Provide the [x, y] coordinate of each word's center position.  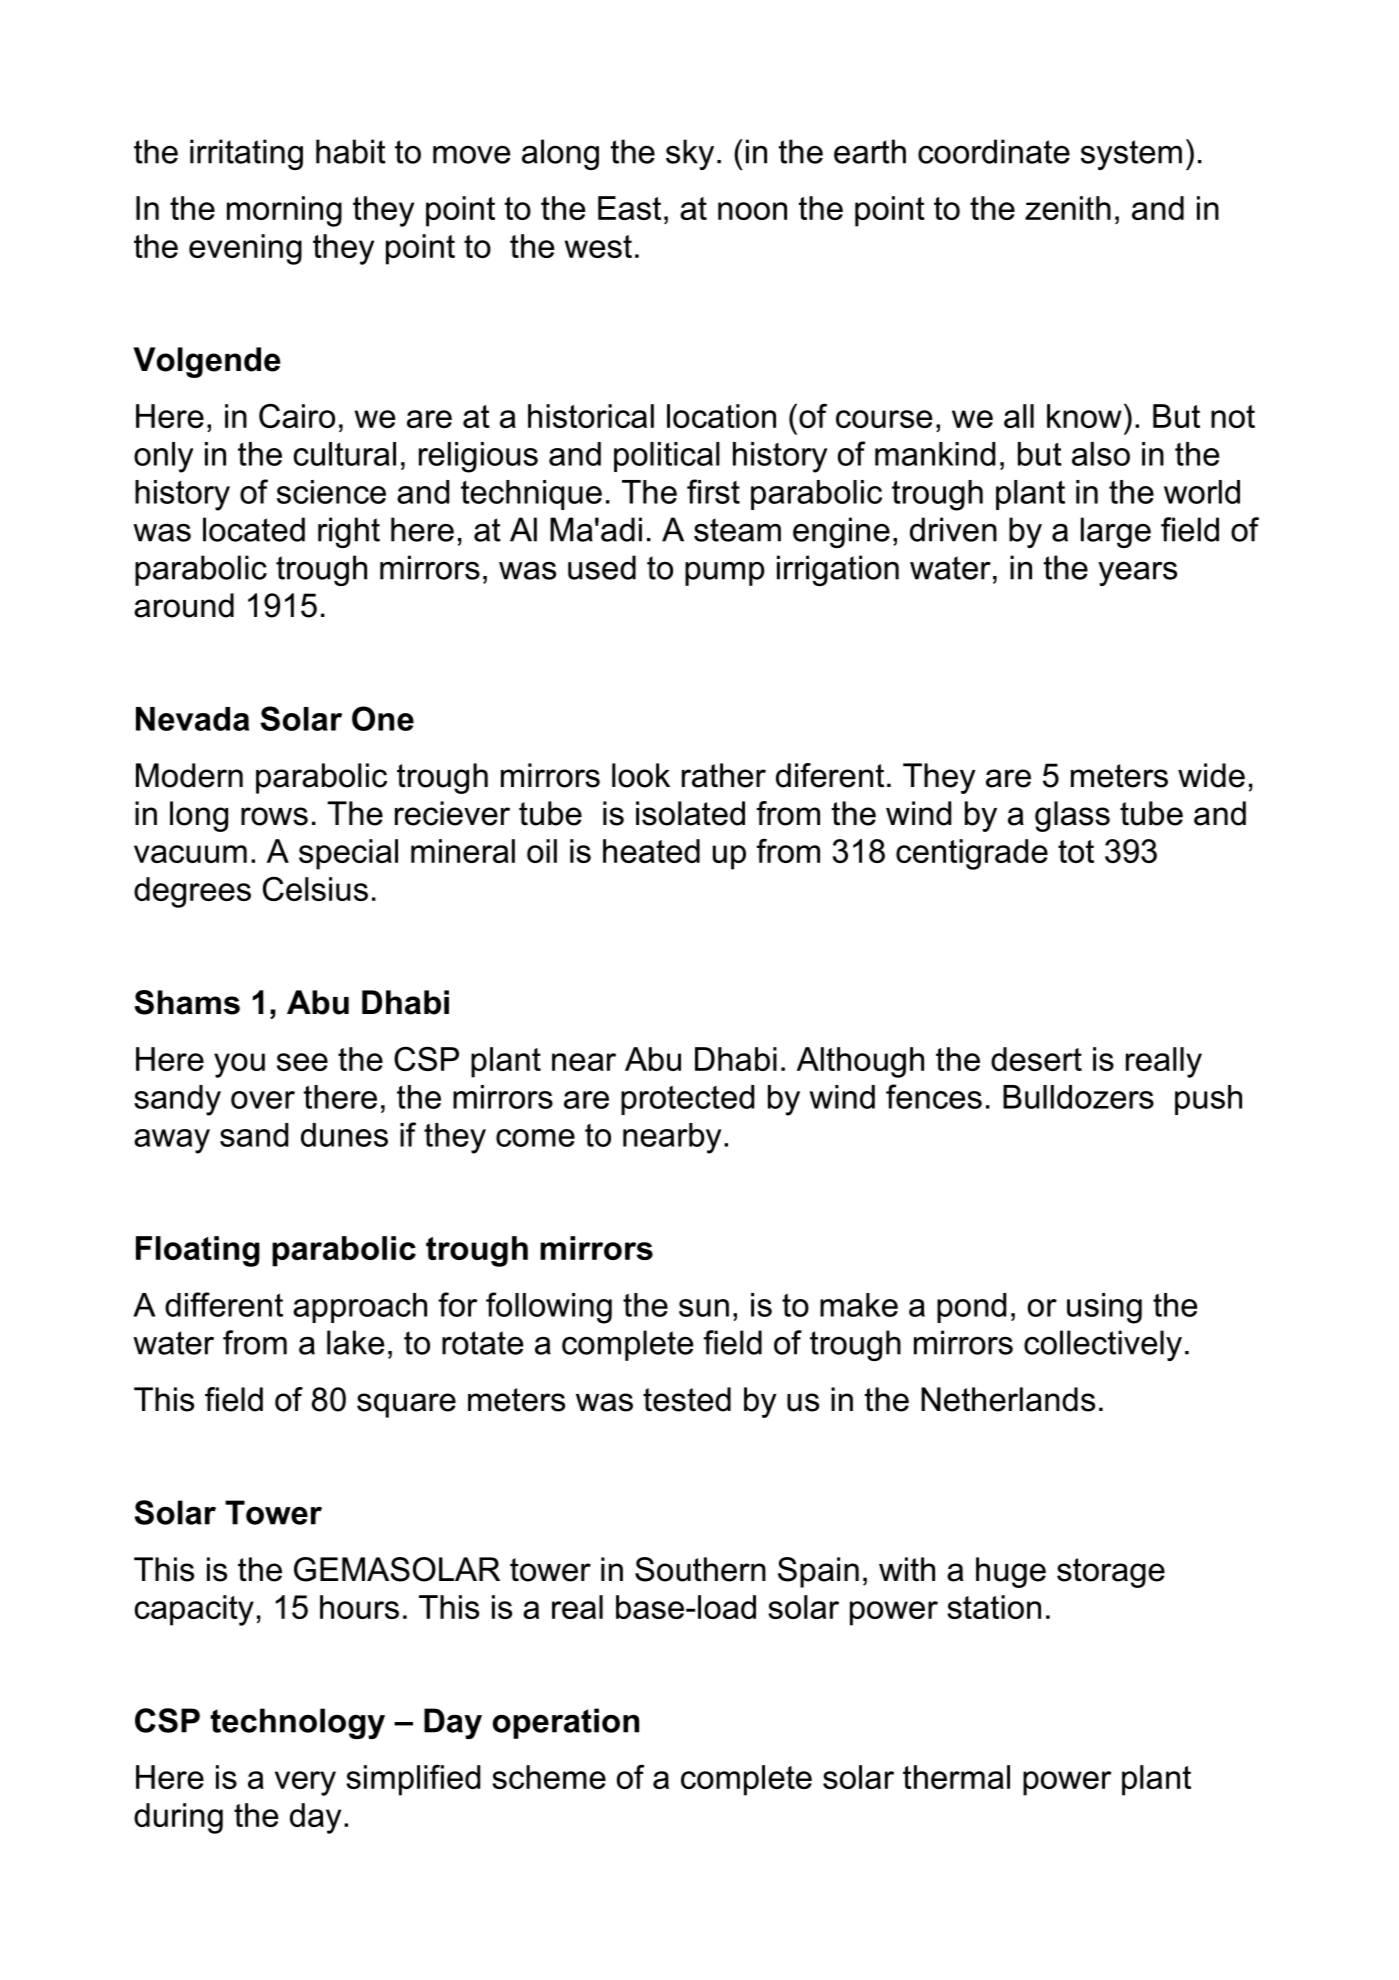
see [302, 1062]
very [305, 1783]
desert [1036, 1059]
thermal [956, 1777]
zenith [1068, 208]
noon [752, 211]
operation [566, 1723]
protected [687, 1100]
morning [284, 211]
